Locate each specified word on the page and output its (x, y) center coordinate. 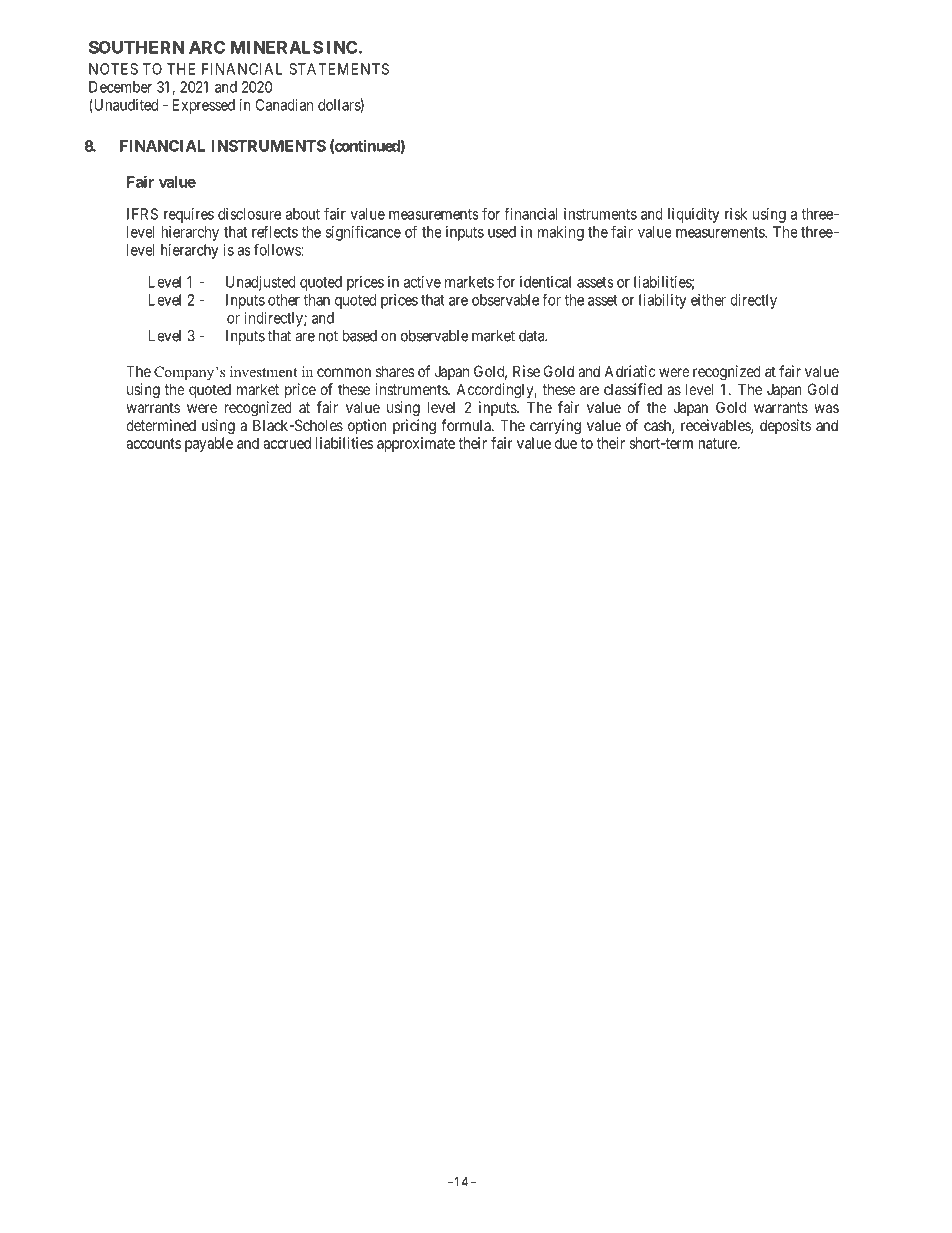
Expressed (203, 106)
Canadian (284, 105)
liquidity (694, 215)
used (502, 232)
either (708, 300)
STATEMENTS (339, 69)
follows (278, 249)
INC (343, 47)
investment (264, 371)
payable (209, 444)
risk (736, 214)
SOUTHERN (136, 47)
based (360, 336)
